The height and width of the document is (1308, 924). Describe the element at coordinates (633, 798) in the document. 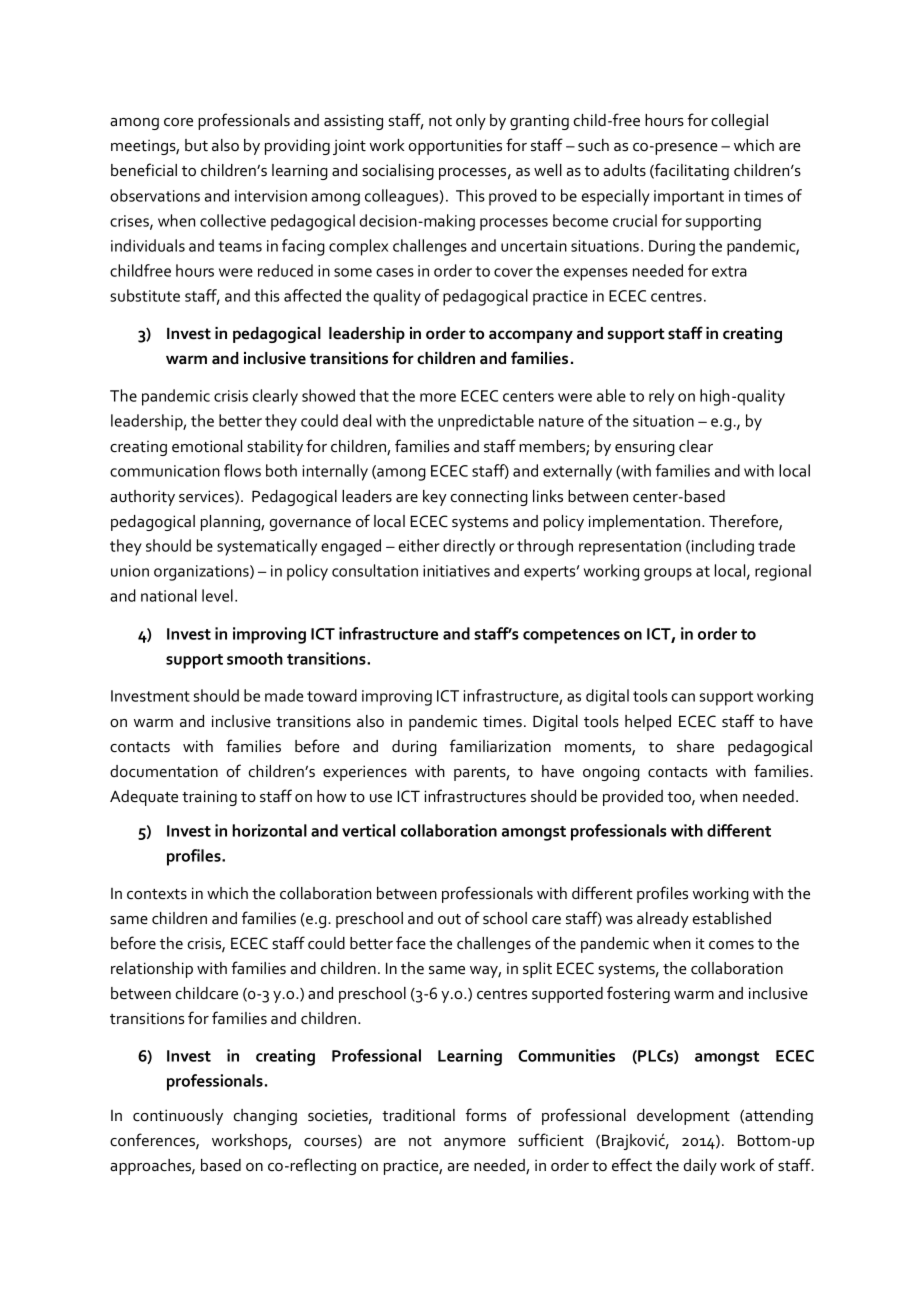

I see `provided` at that location.
